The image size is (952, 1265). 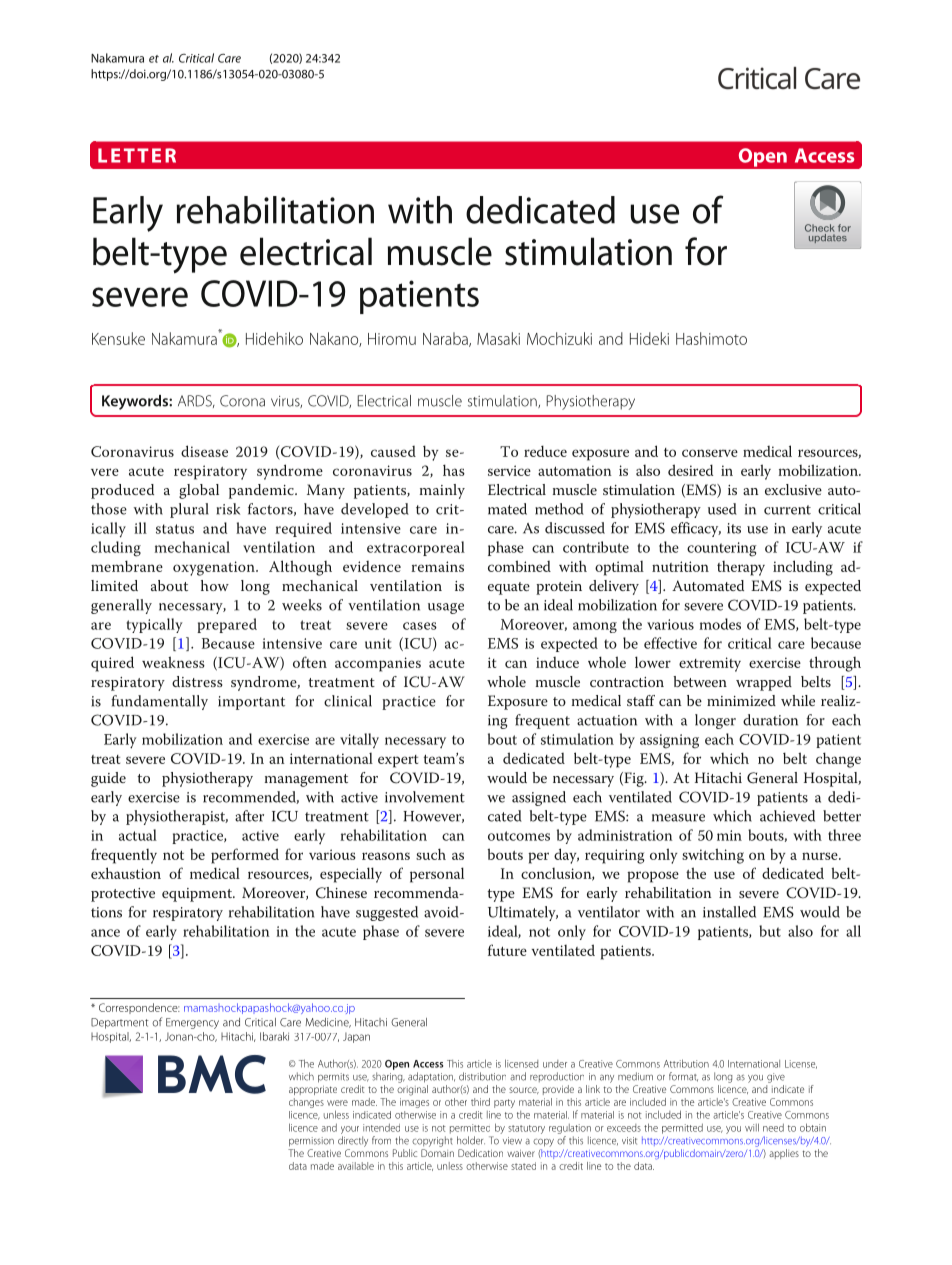 I want to click on equipment, so click(x=198, y=895).
